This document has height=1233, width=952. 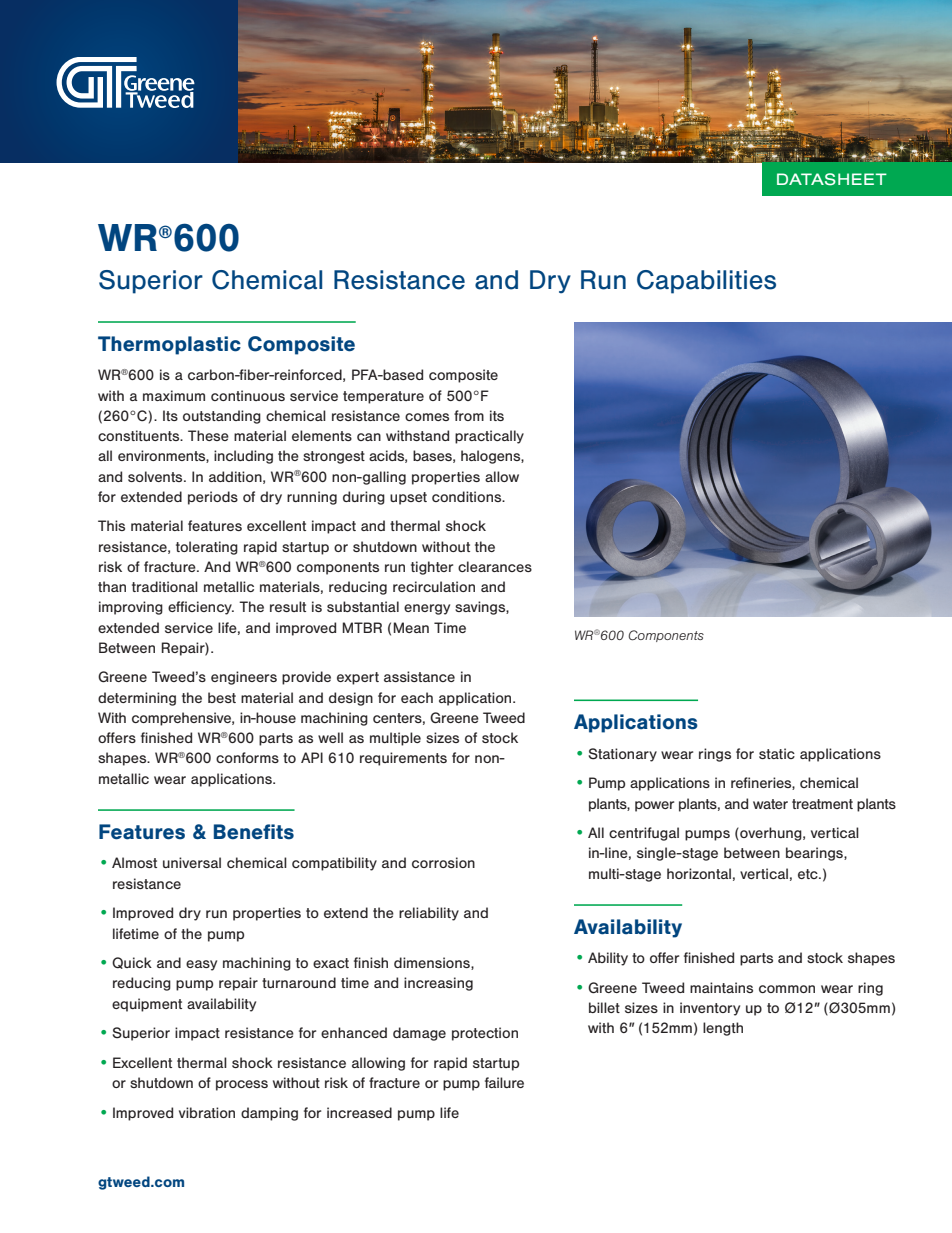 I want to click on vibration, so click(x=207, y=1112).
